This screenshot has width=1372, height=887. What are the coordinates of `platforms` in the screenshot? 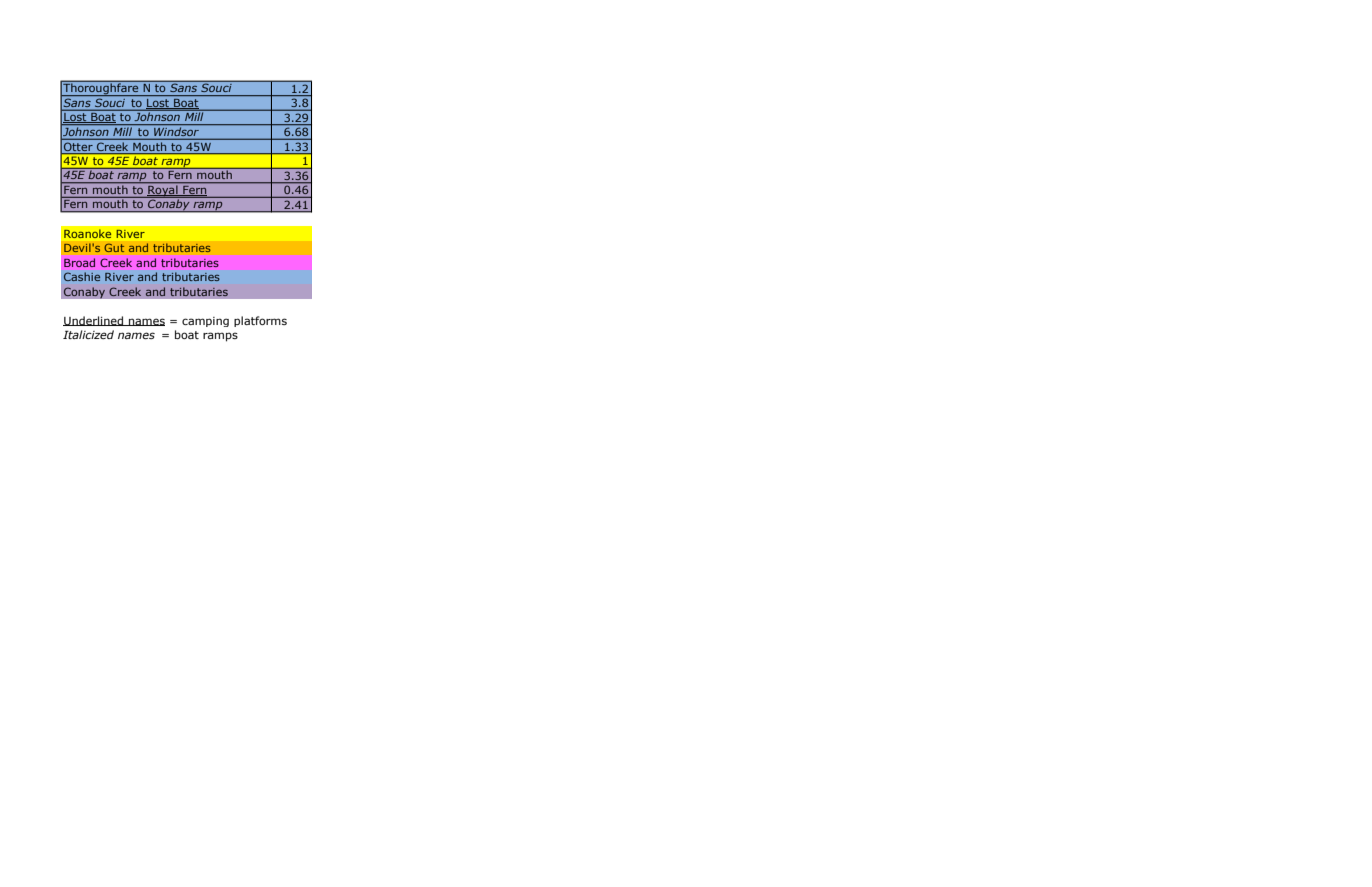 It's located at (260, 321).
